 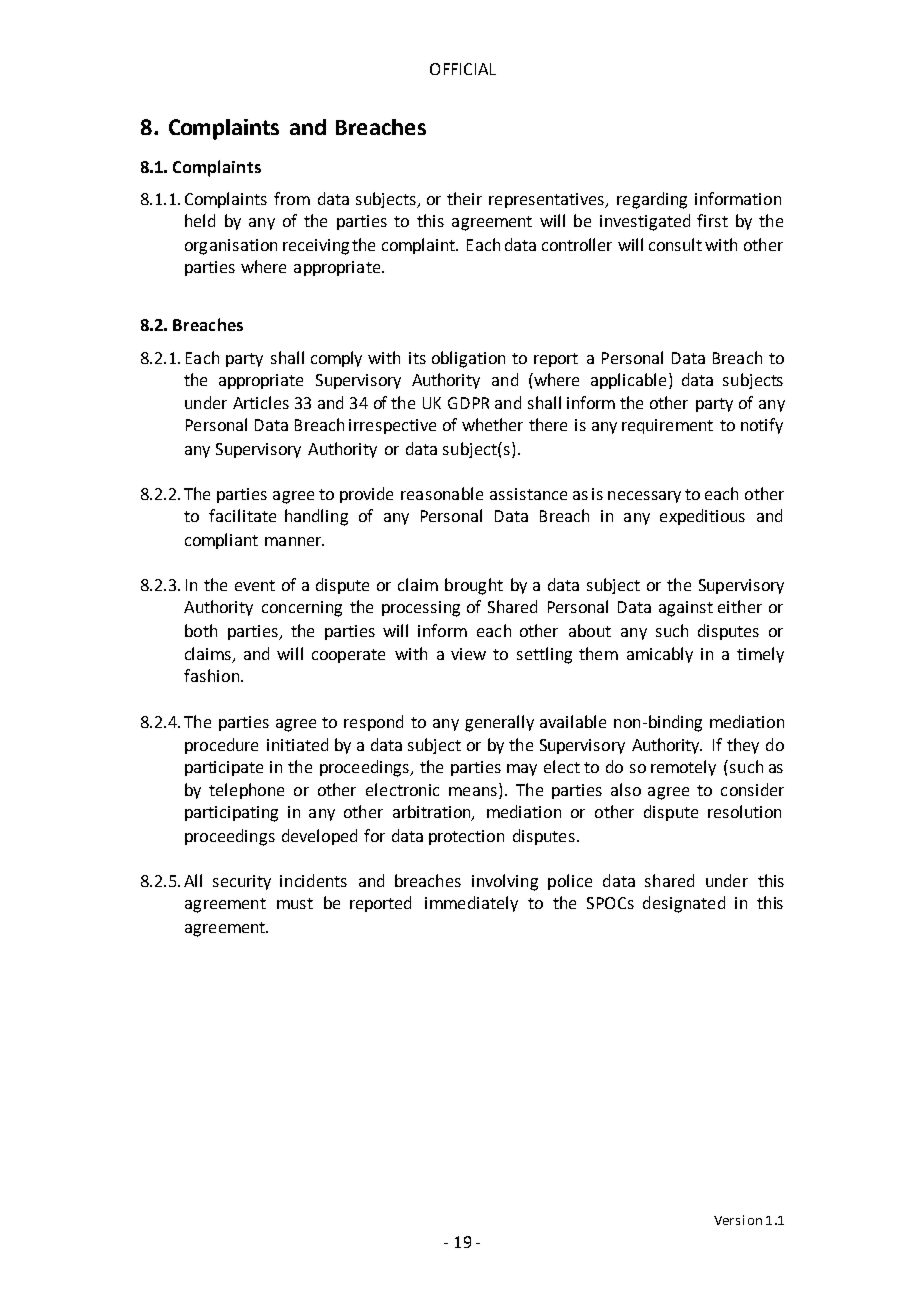 What do you see at coordinates (474, 586) in the screenshot?
I see `brought` at bounding box center [474, 586].
